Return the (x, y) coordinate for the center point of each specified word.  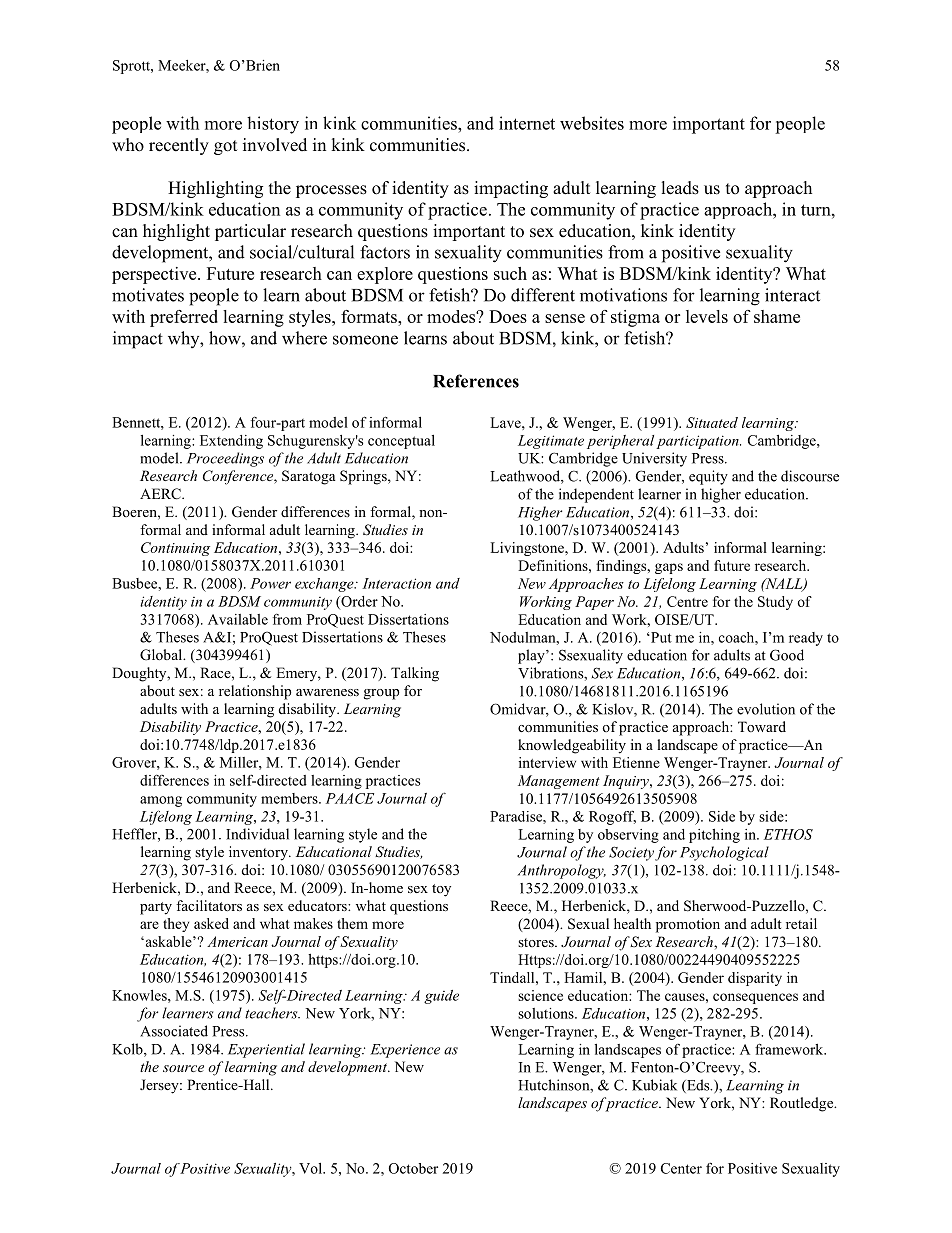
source (183, 1068)
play (532, 656)
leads (680, 188)
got (225, 147)
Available (238, 619)
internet (527, 123)
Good (787, 655)
